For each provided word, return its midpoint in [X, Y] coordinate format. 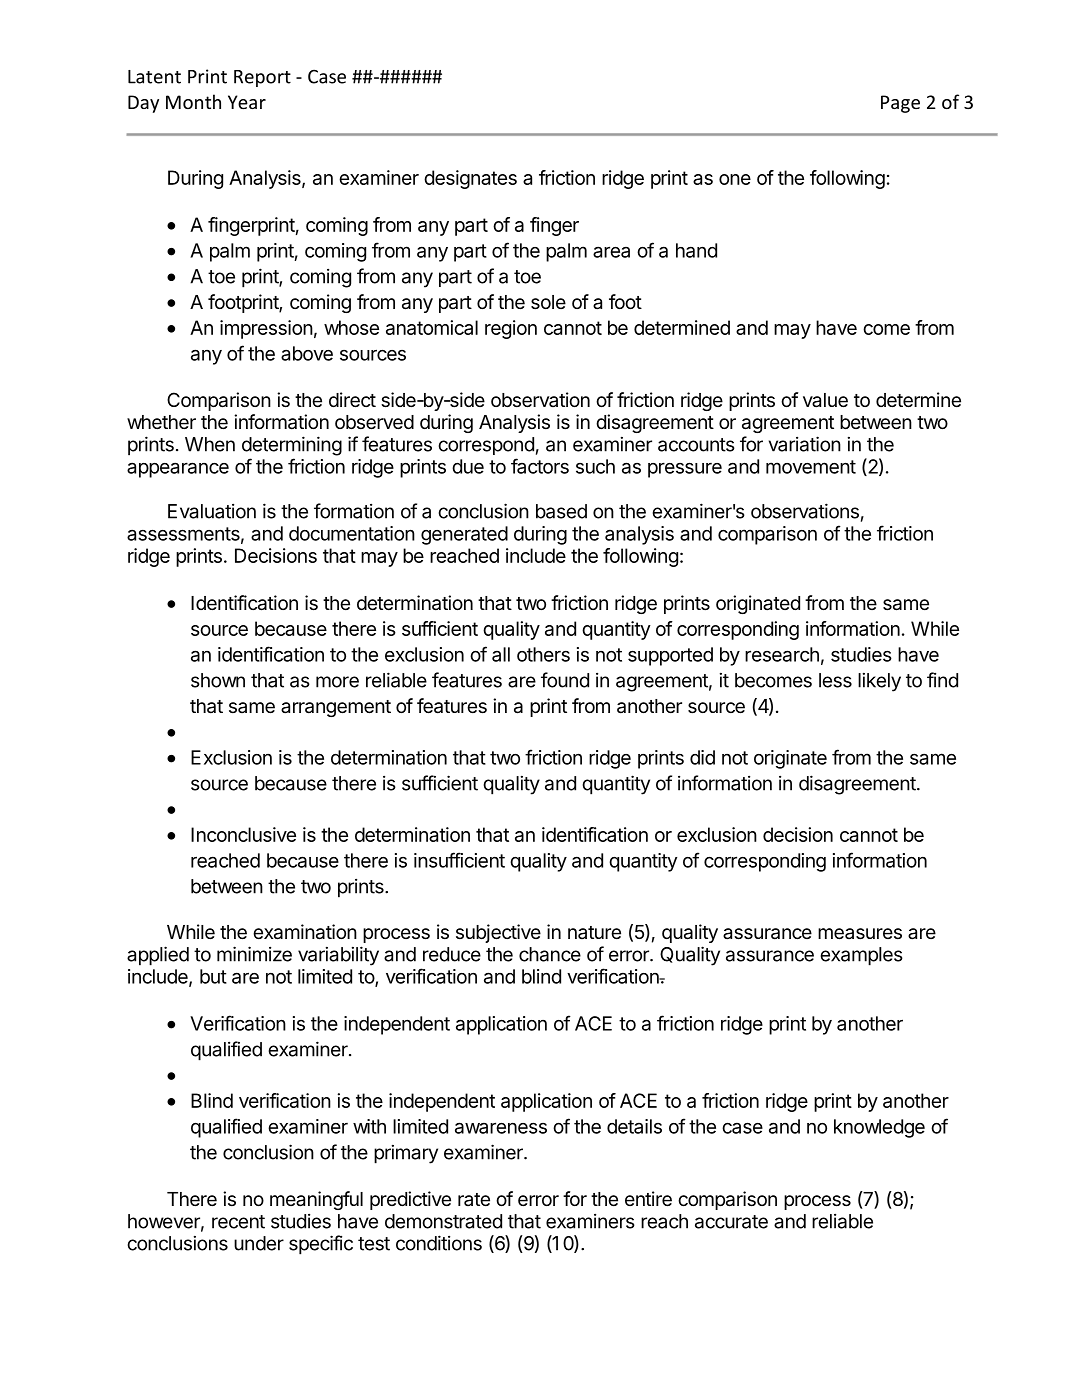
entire [648, 1199]
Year [247, 102]
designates [470, 179]
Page [900, 104]
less [835, 680]
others [543, 654]
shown [218, 680]
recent [238, 1222]
